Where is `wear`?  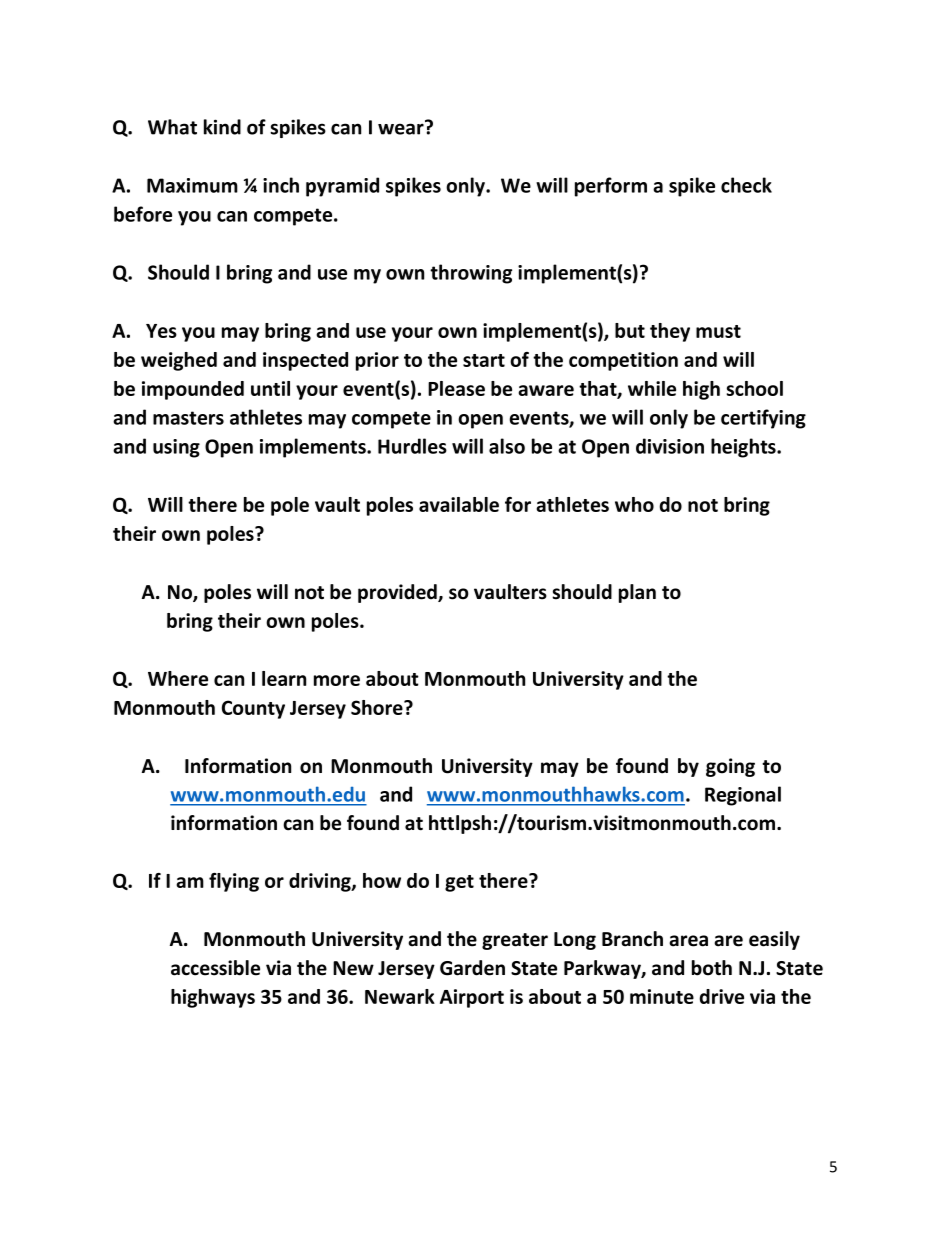 wear is located at coordinates (402, 128).
